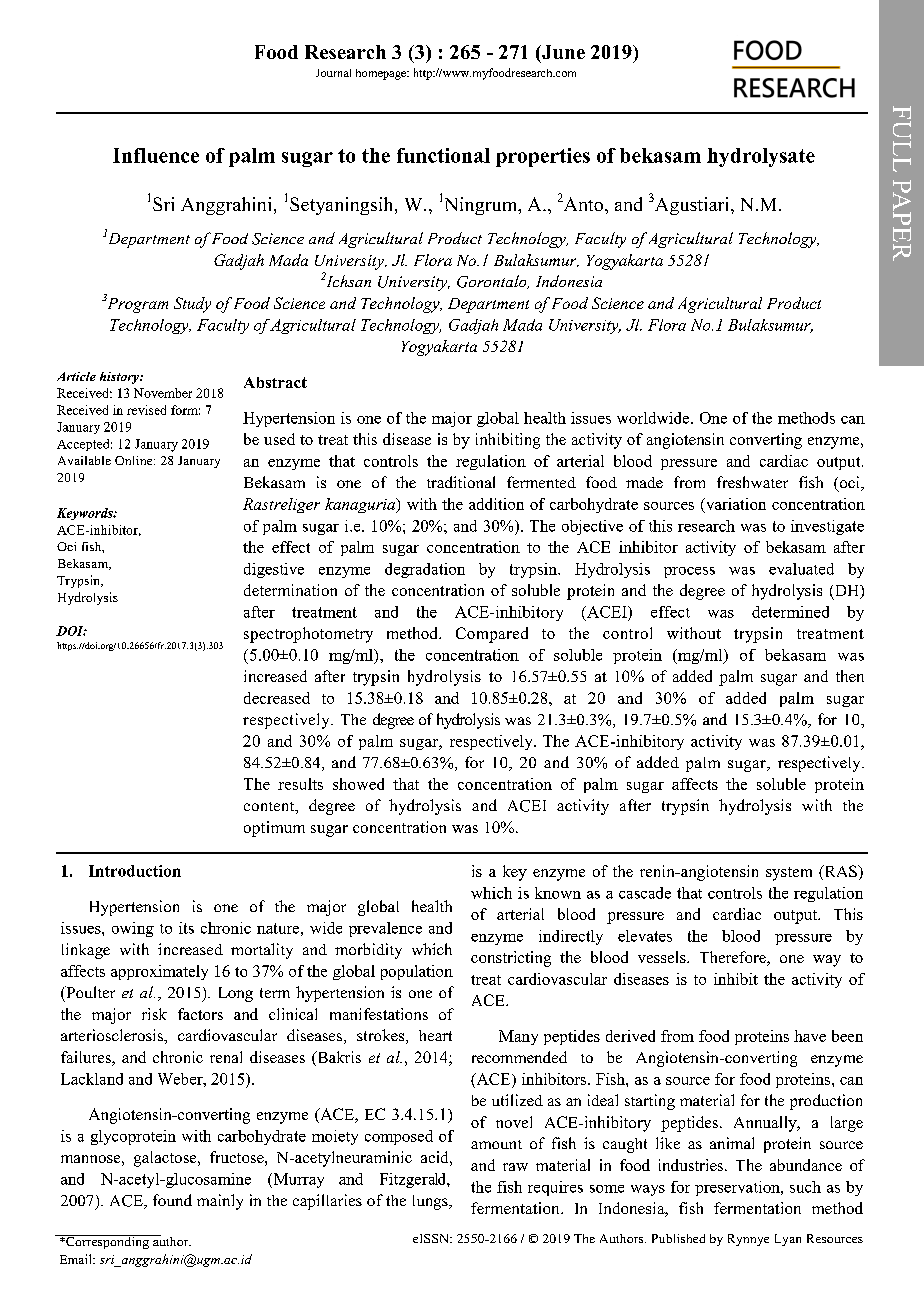 The width and height of the screenshot is (924, 1308). I want to click on hydrolysate, so click(761, 157).
